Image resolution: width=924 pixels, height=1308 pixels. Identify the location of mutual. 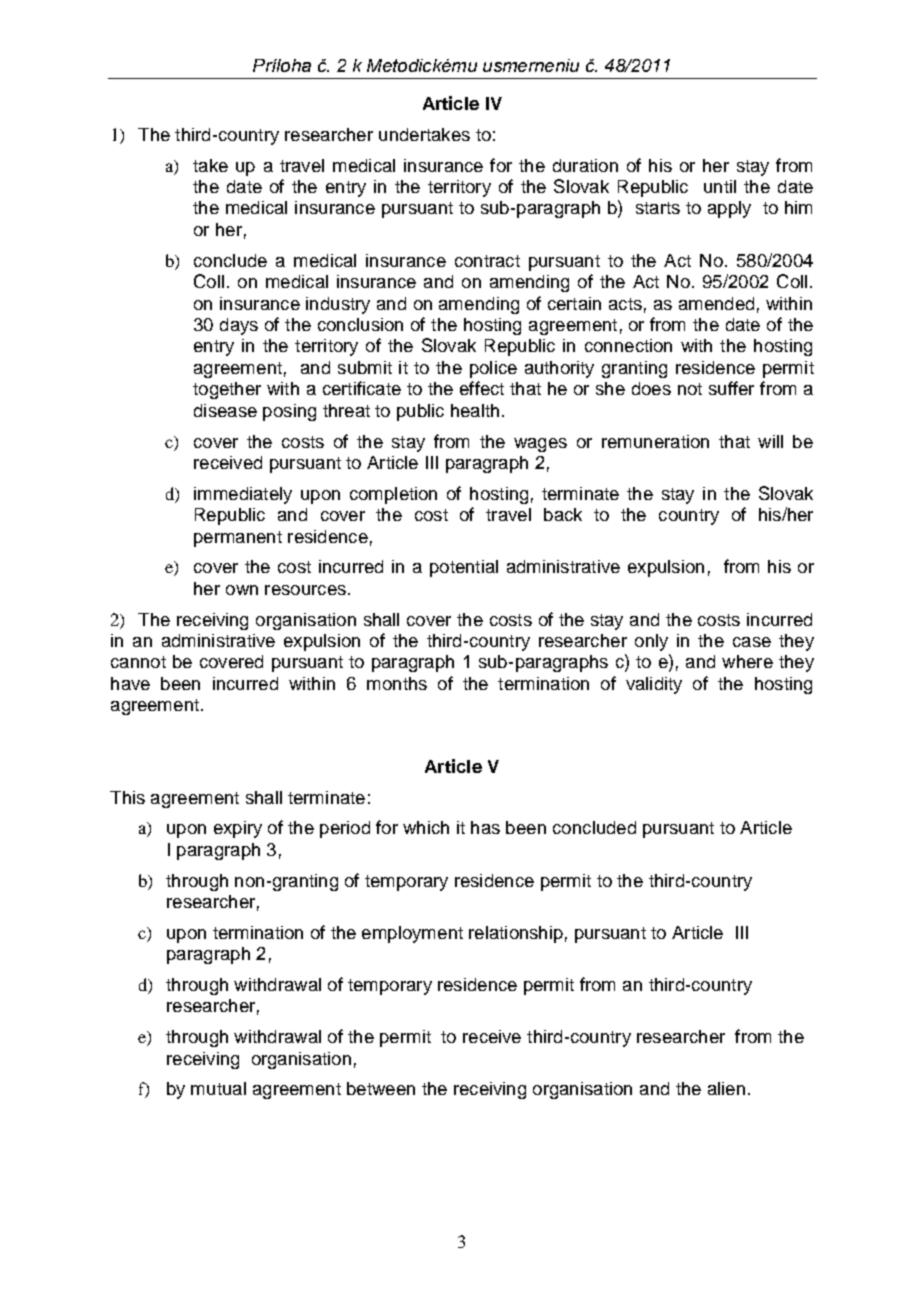
(218, 1088).
